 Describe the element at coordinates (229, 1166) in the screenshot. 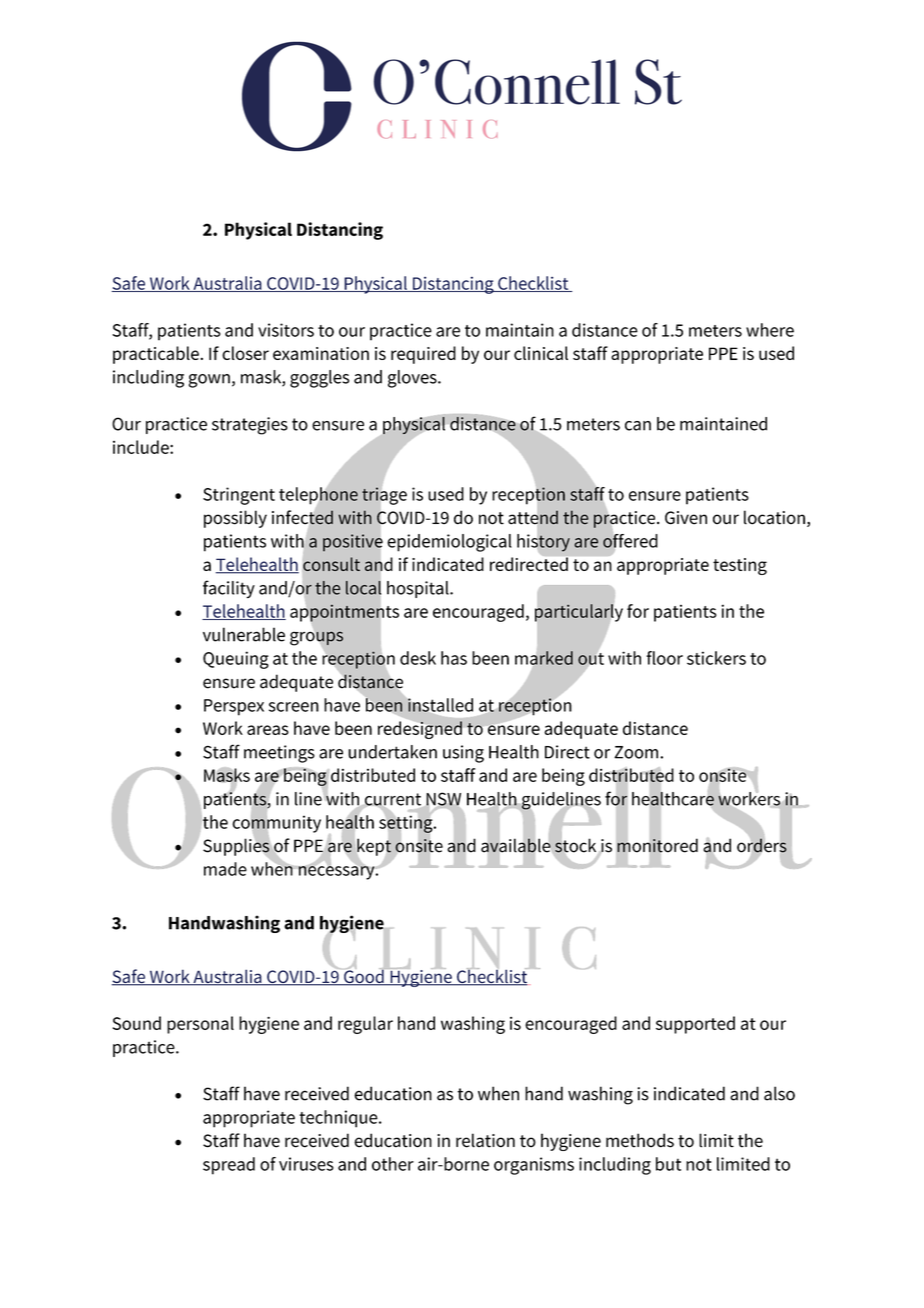

I see `spread` at that location.
